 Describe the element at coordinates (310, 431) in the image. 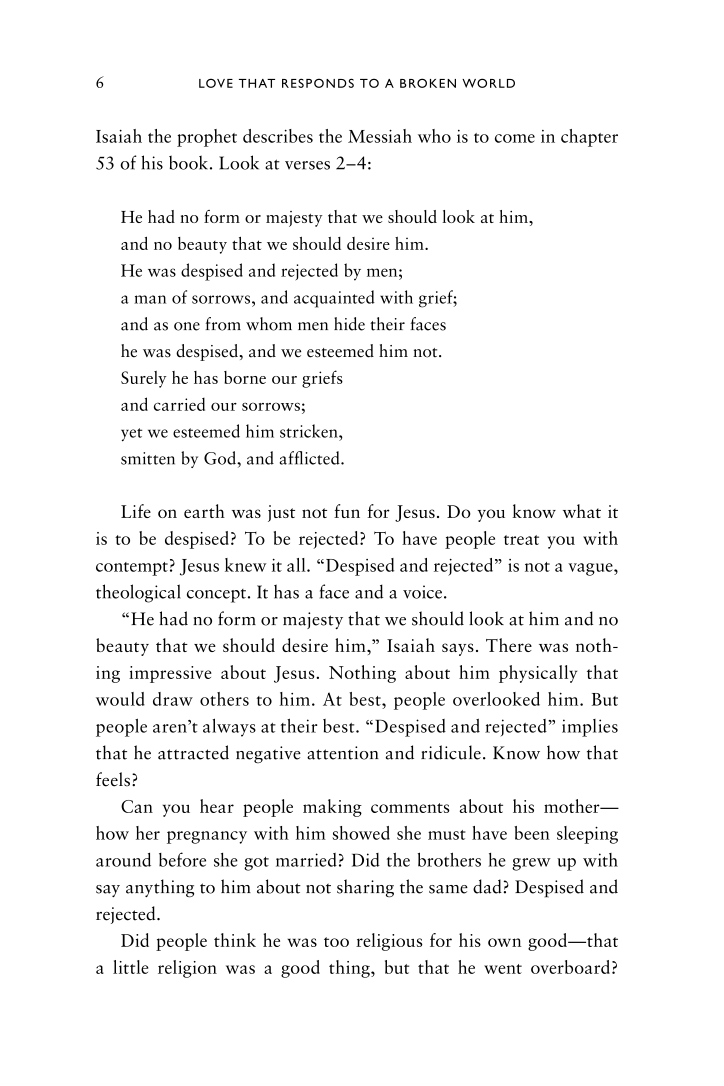

I see `stricken` at that location.
